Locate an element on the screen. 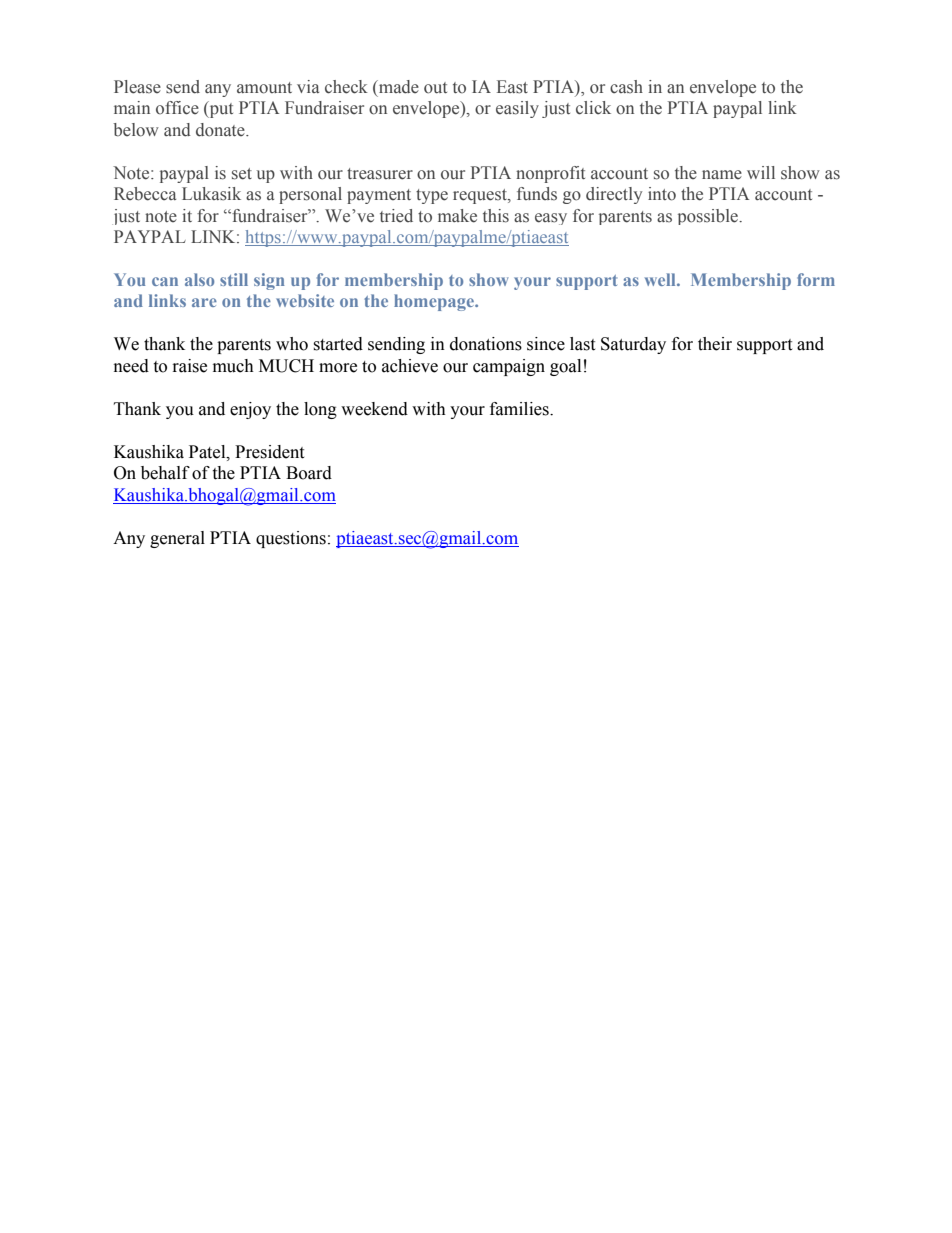 The height and width of the screenshot is (1233, 952). cash is located at coordinates (626, 87).
